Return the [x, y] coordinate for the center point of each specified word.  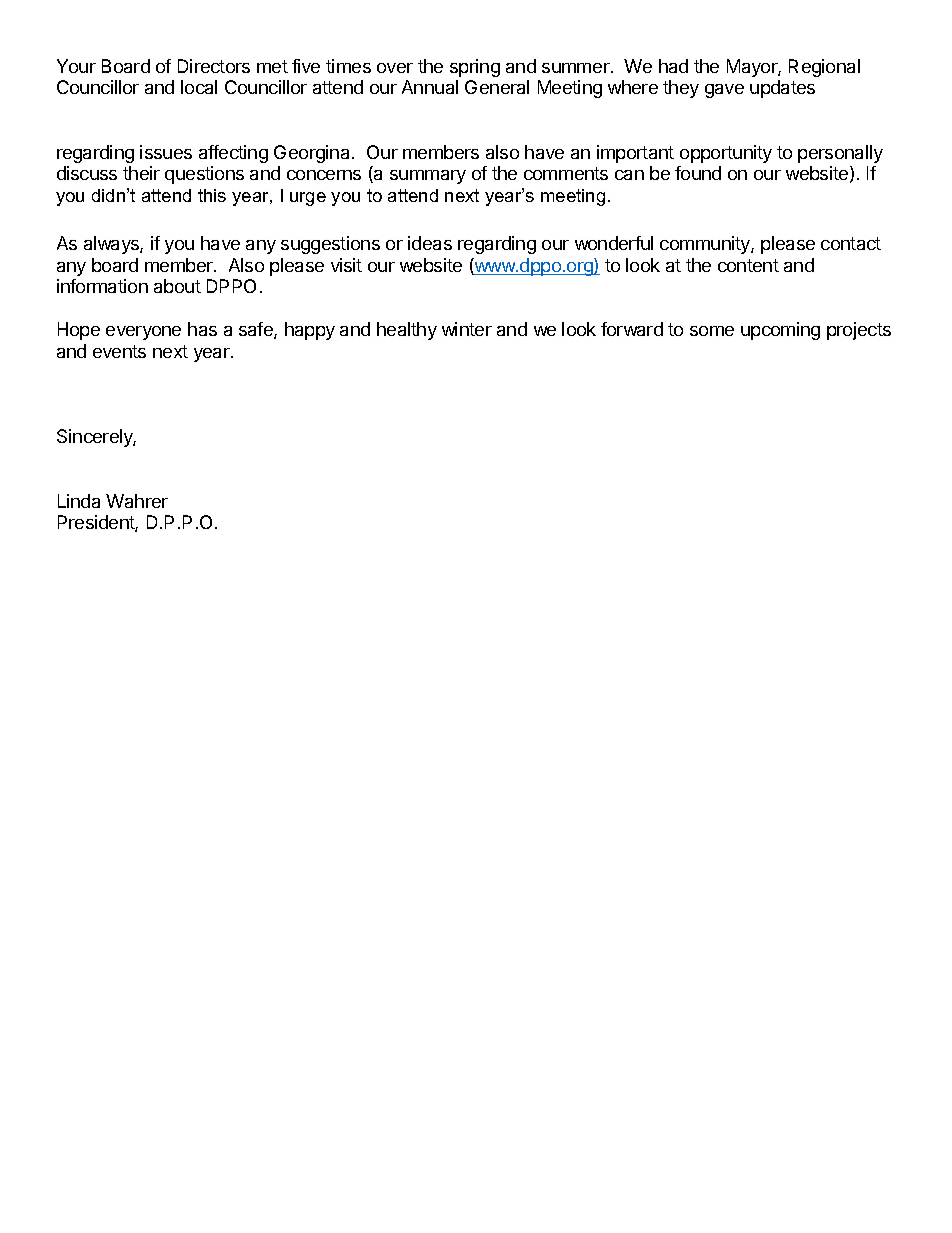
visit [346, 265]
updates [782, 89]
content [748, 265]
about [177, 286]
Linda [79, 501]
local [199, 87]
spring [475, 68]
